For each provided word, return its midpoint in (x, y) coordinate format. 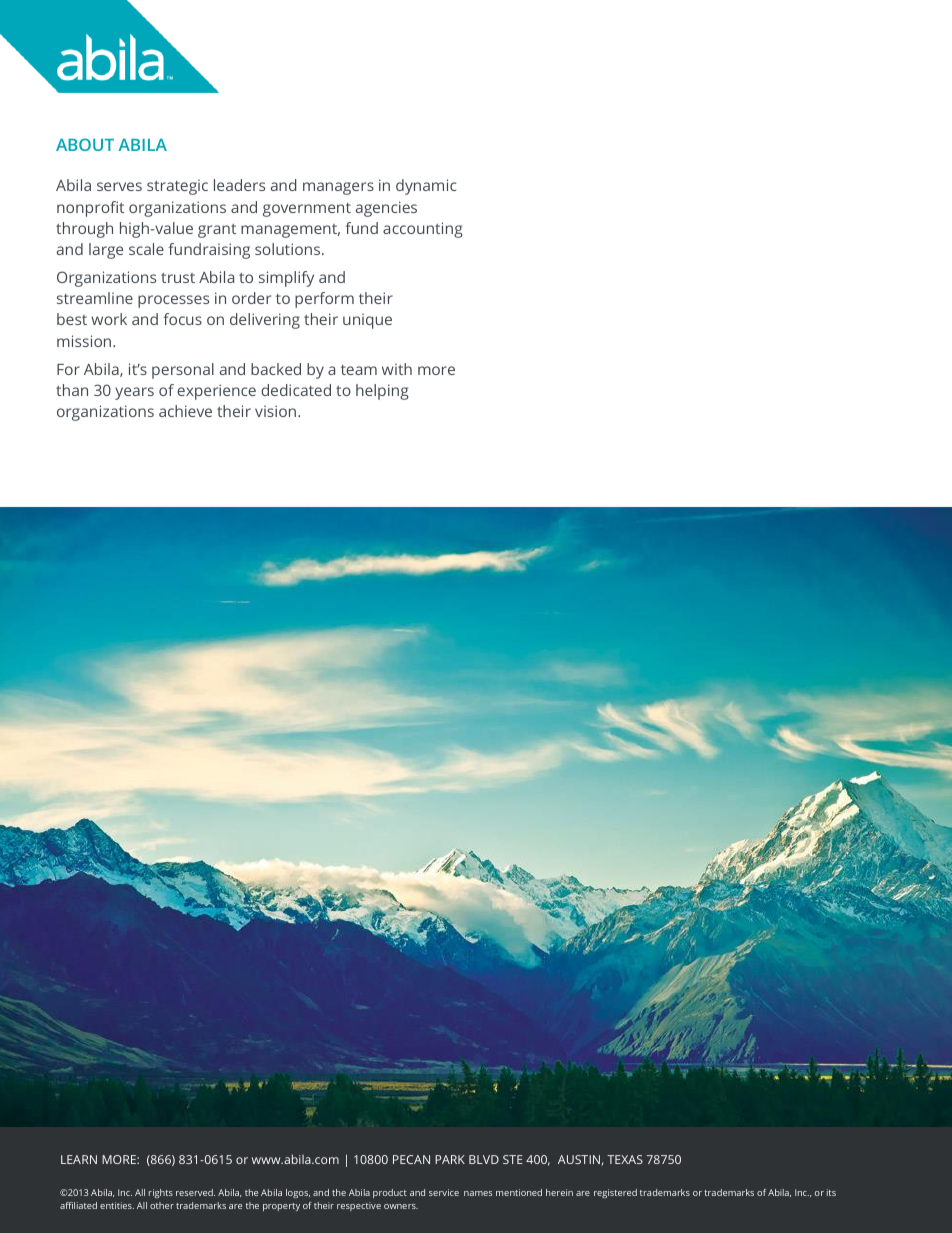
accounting (423, 230)
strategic (177, 187)
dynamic (426, 187)
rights (161, 1193)
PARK (450, 1159)
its (831, 1192)
